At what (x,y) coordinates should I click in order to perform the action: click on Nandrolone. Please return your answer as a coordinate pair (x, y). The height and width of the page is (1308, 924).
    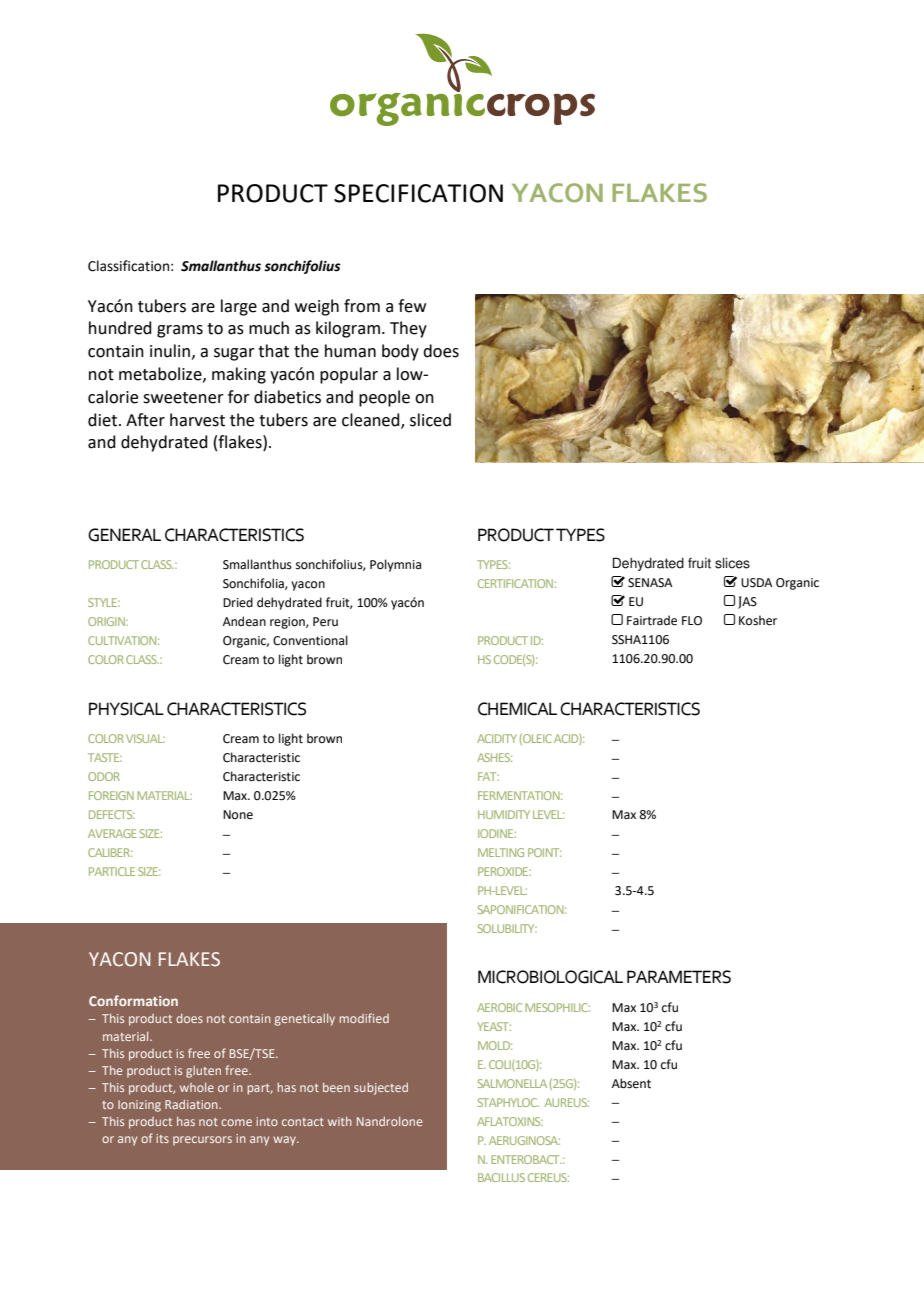
    Looking at the image, I should click on (389, 1121).
